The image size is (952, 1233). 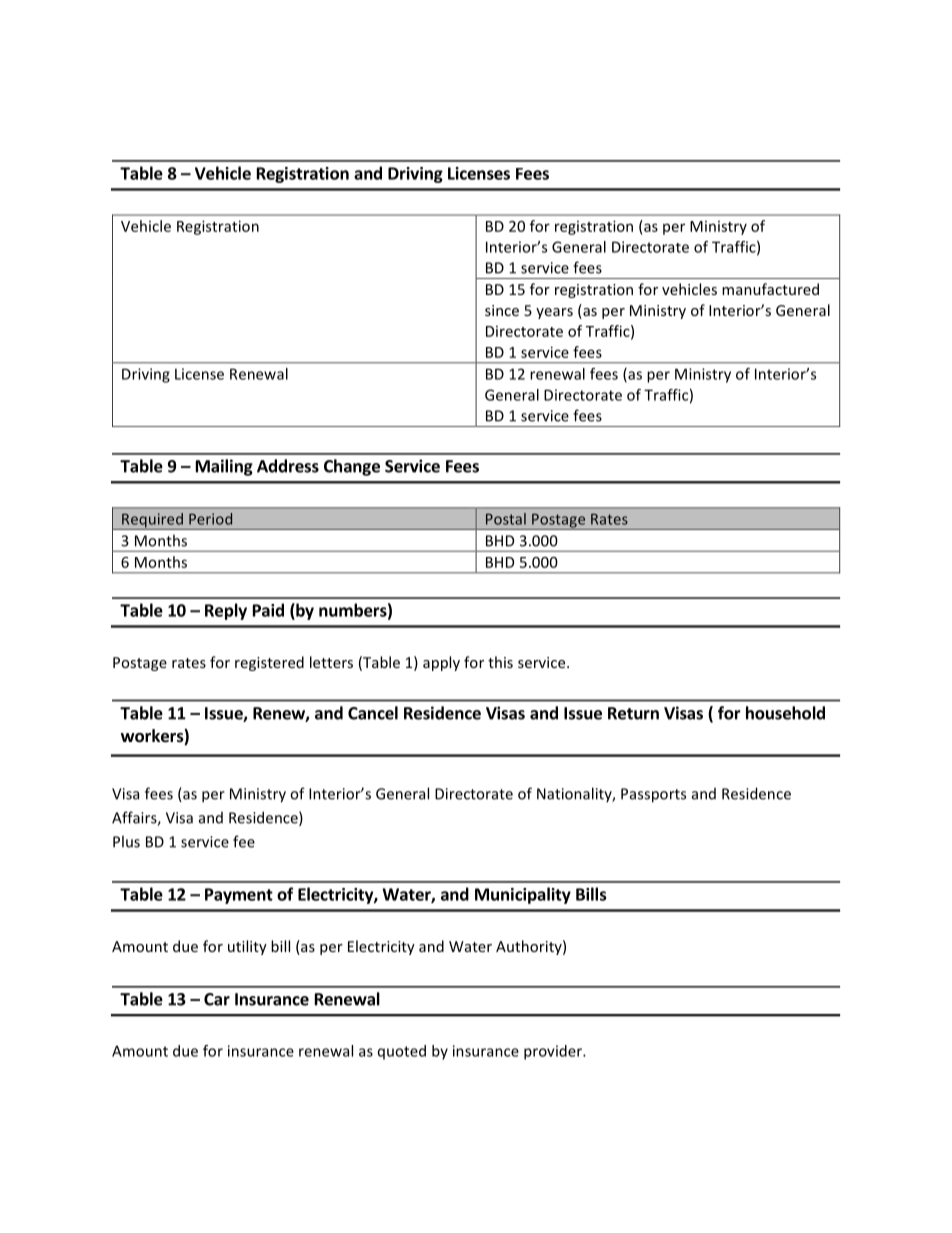 I want to click on Car, so click(x=217, y=999).
